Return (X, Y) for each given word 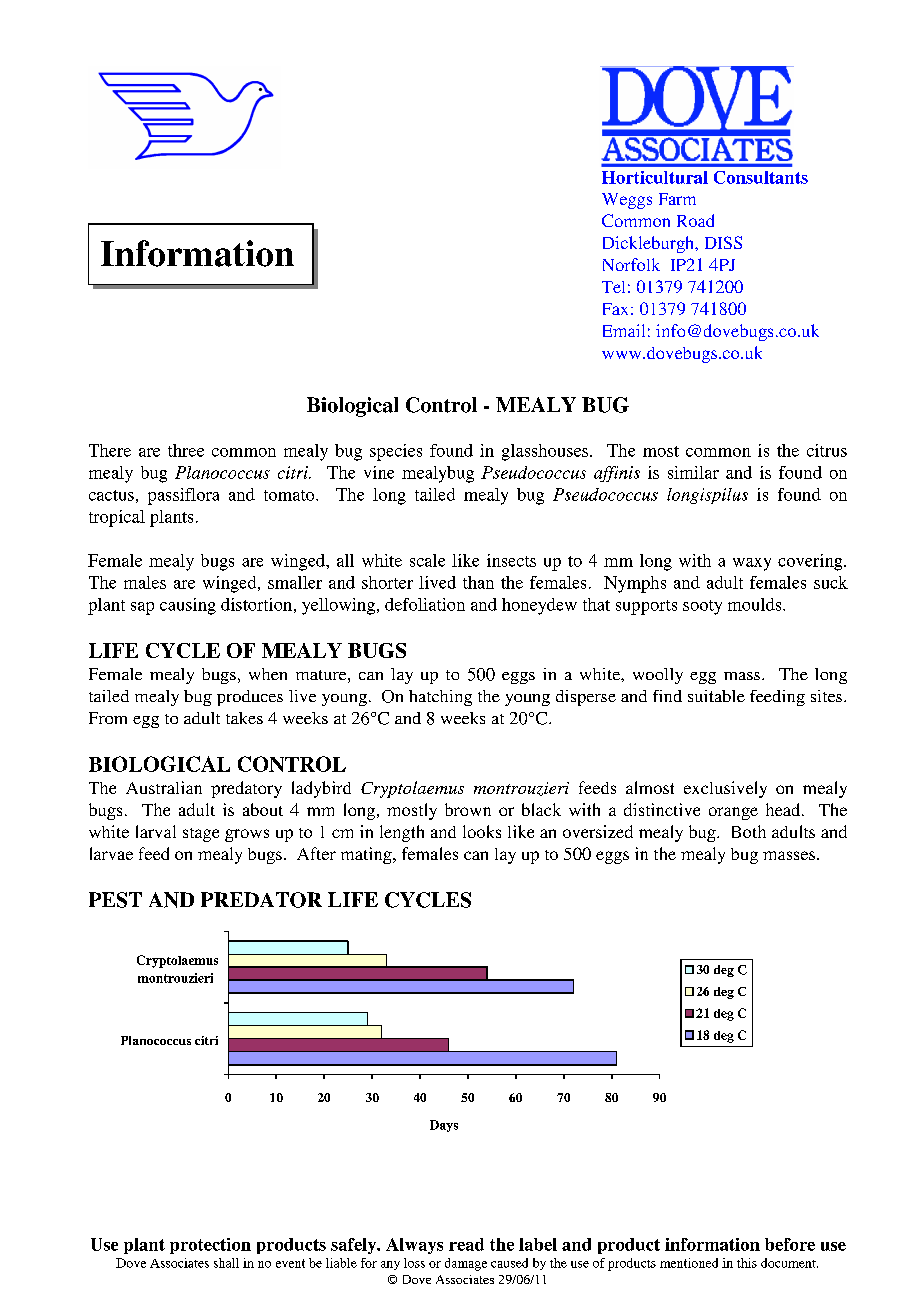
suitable (716, 696)
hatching (440, 698)
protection (210, 1246)
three (186, 450)
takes (244, 718)
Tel (613, 287)
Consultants (761, 177)
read (466, 1244)
